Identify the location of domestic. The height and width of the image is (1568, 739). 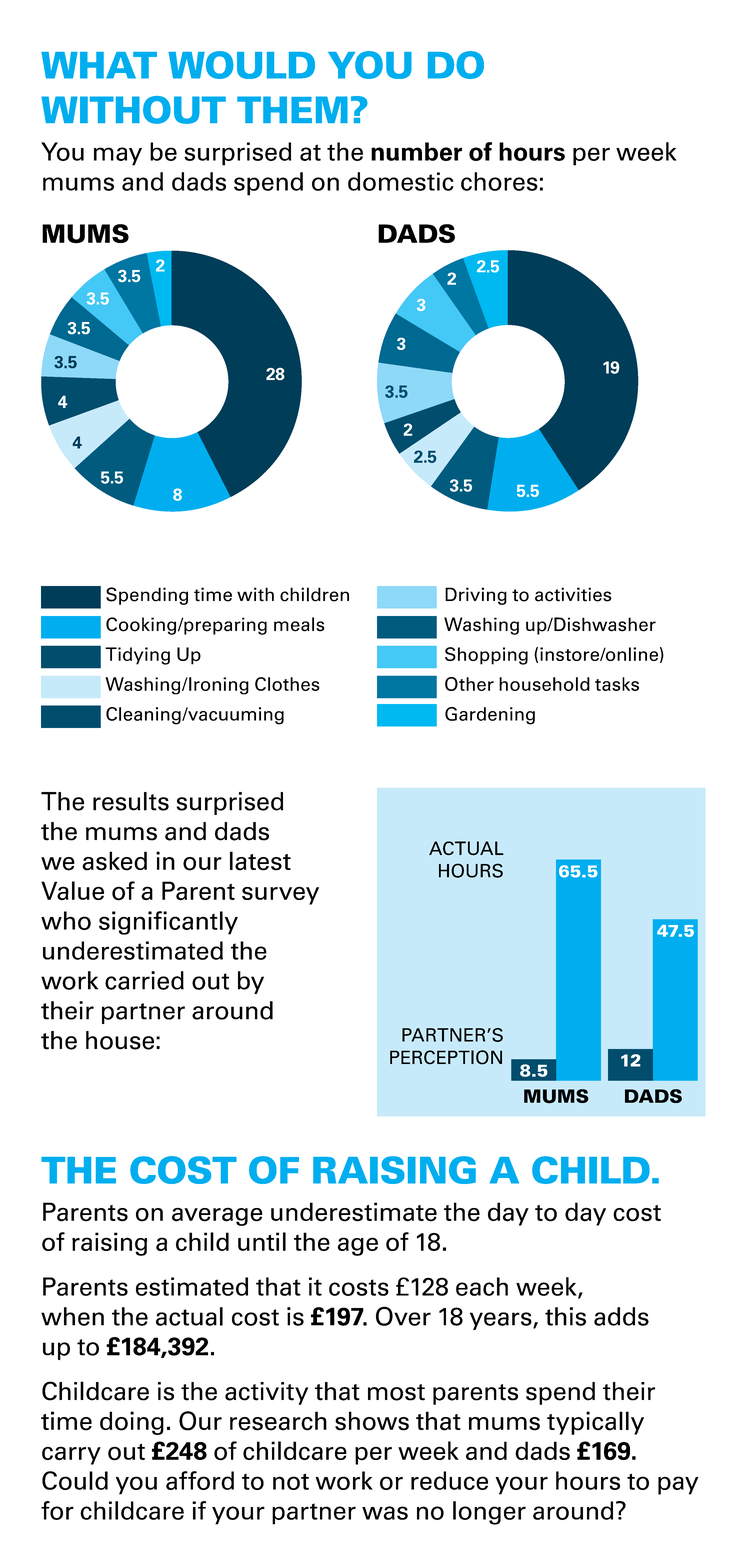
(401, 181).
